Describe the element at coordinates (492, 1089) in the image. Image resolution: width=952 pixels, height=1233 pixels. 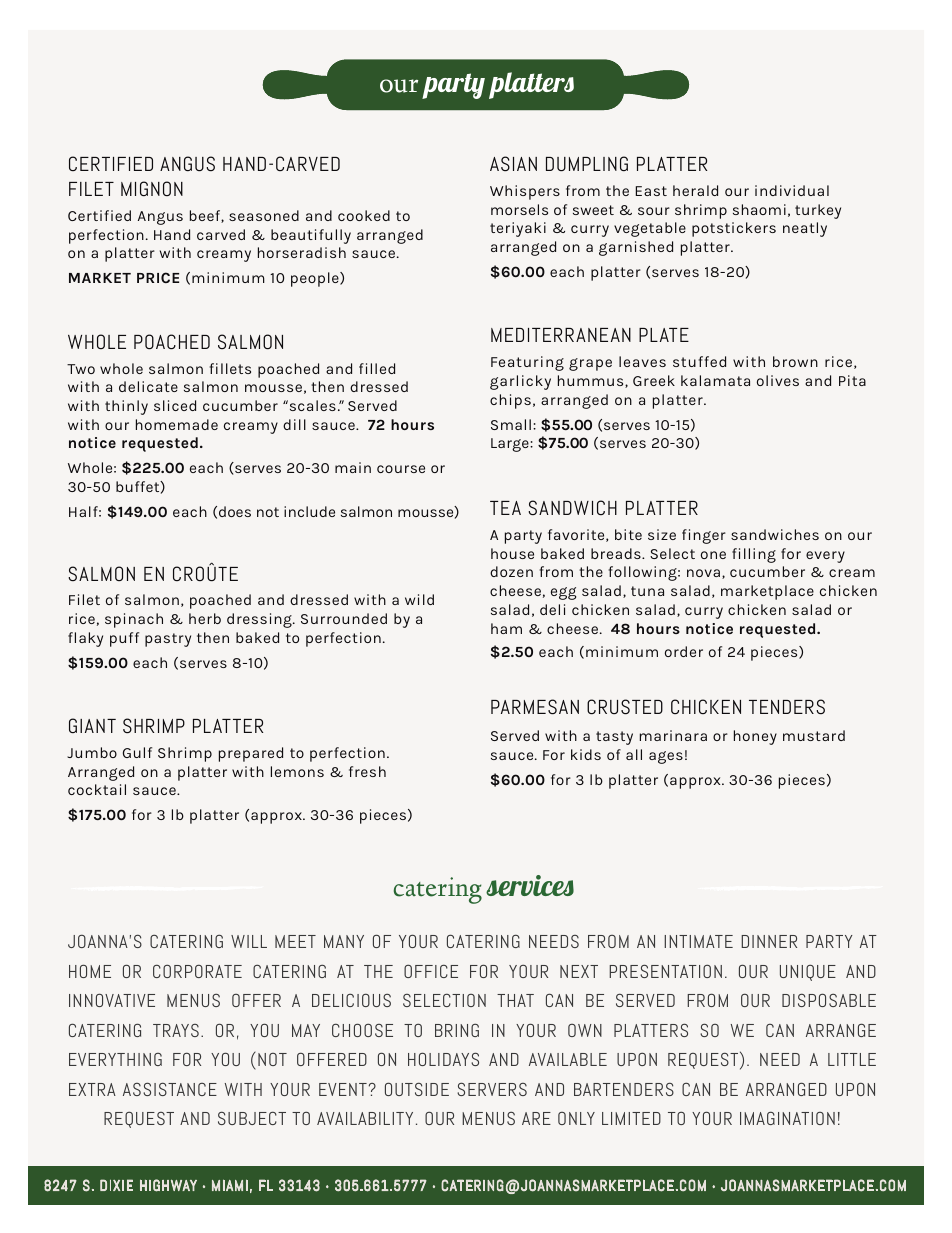
I see `SERVERS` at that location.
